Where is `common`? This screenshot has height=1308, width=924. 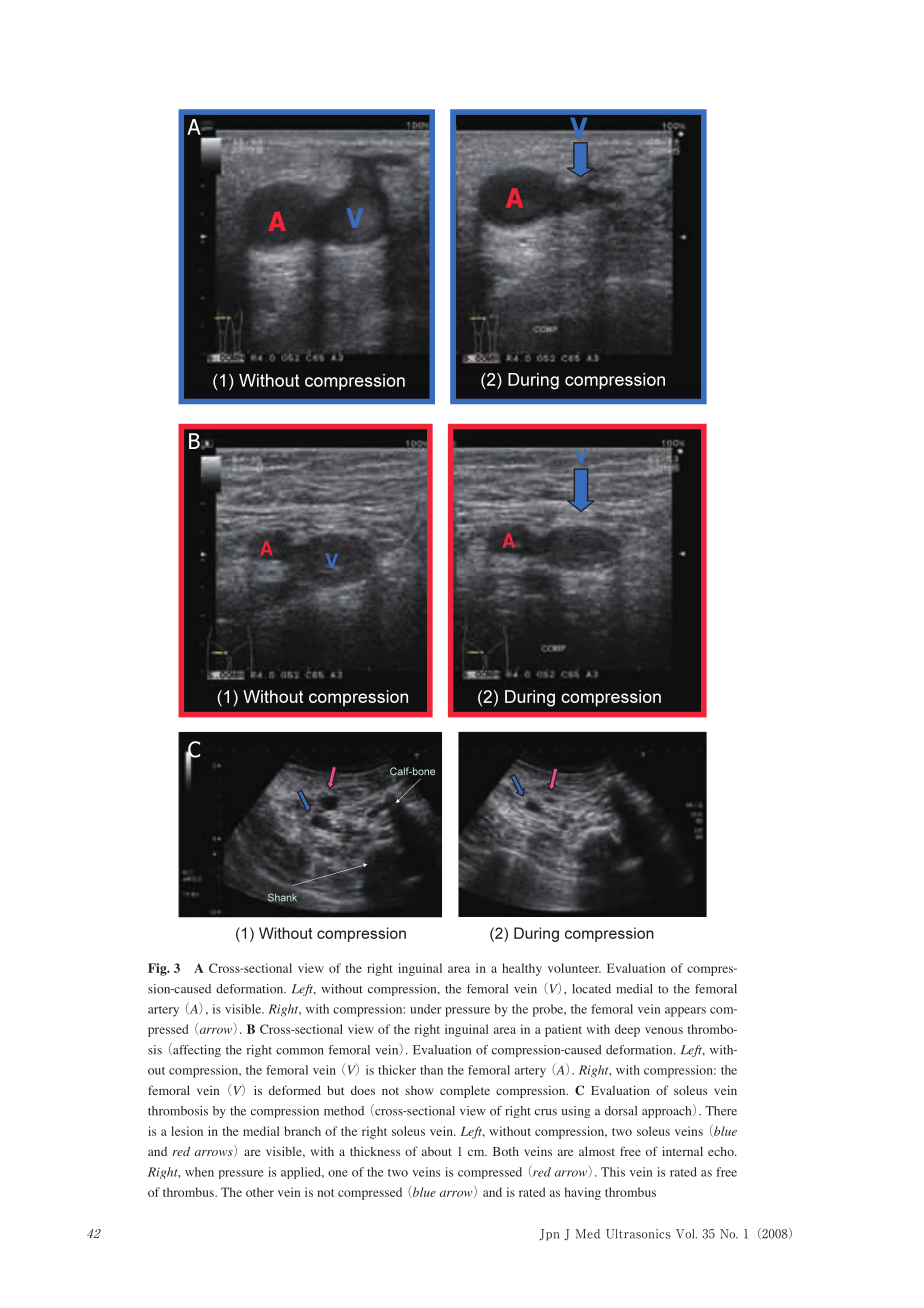
common is located at coordinates (299, 1051).
